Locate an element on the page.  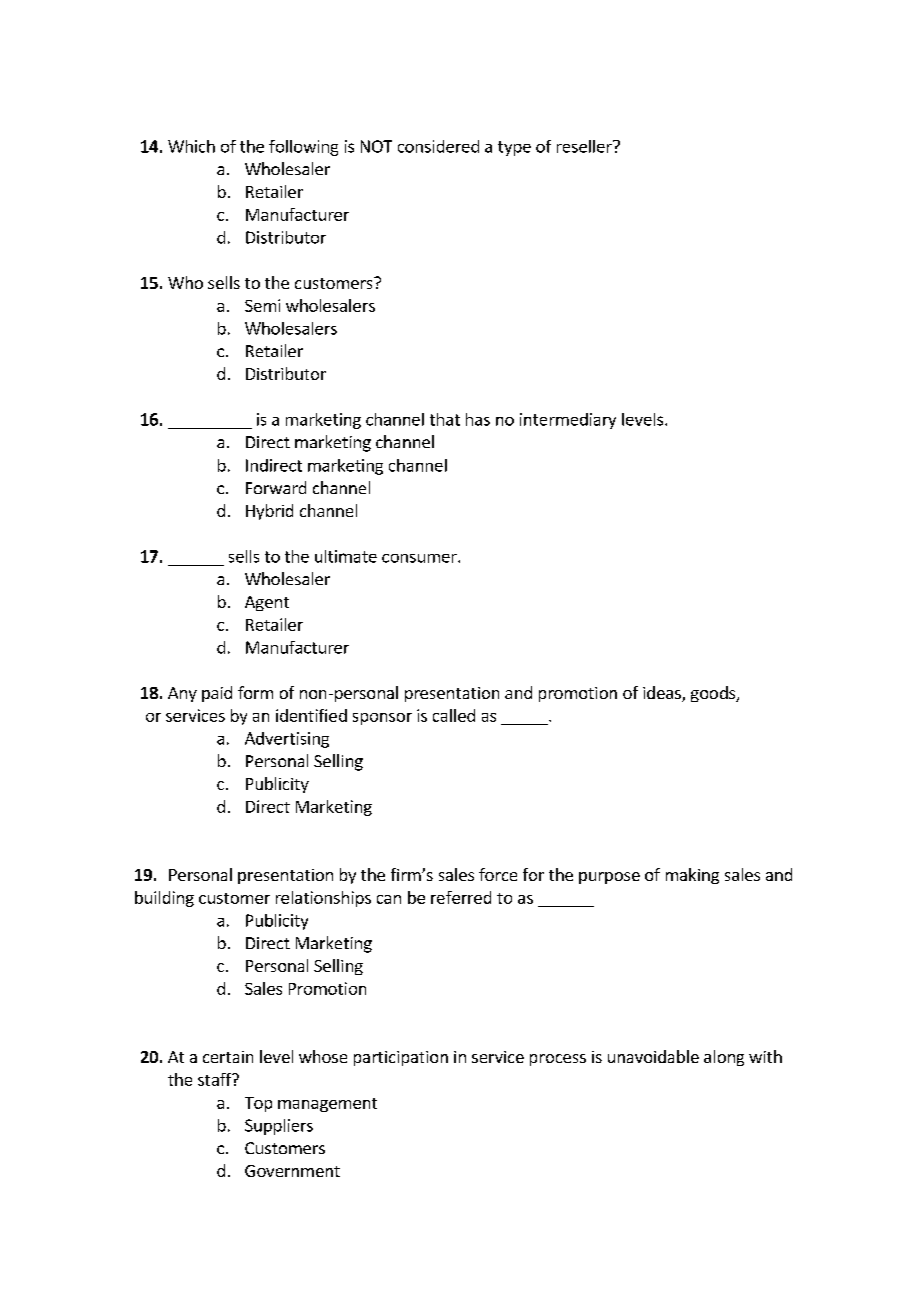
Hybrid is located at coordinates (269, 512).
